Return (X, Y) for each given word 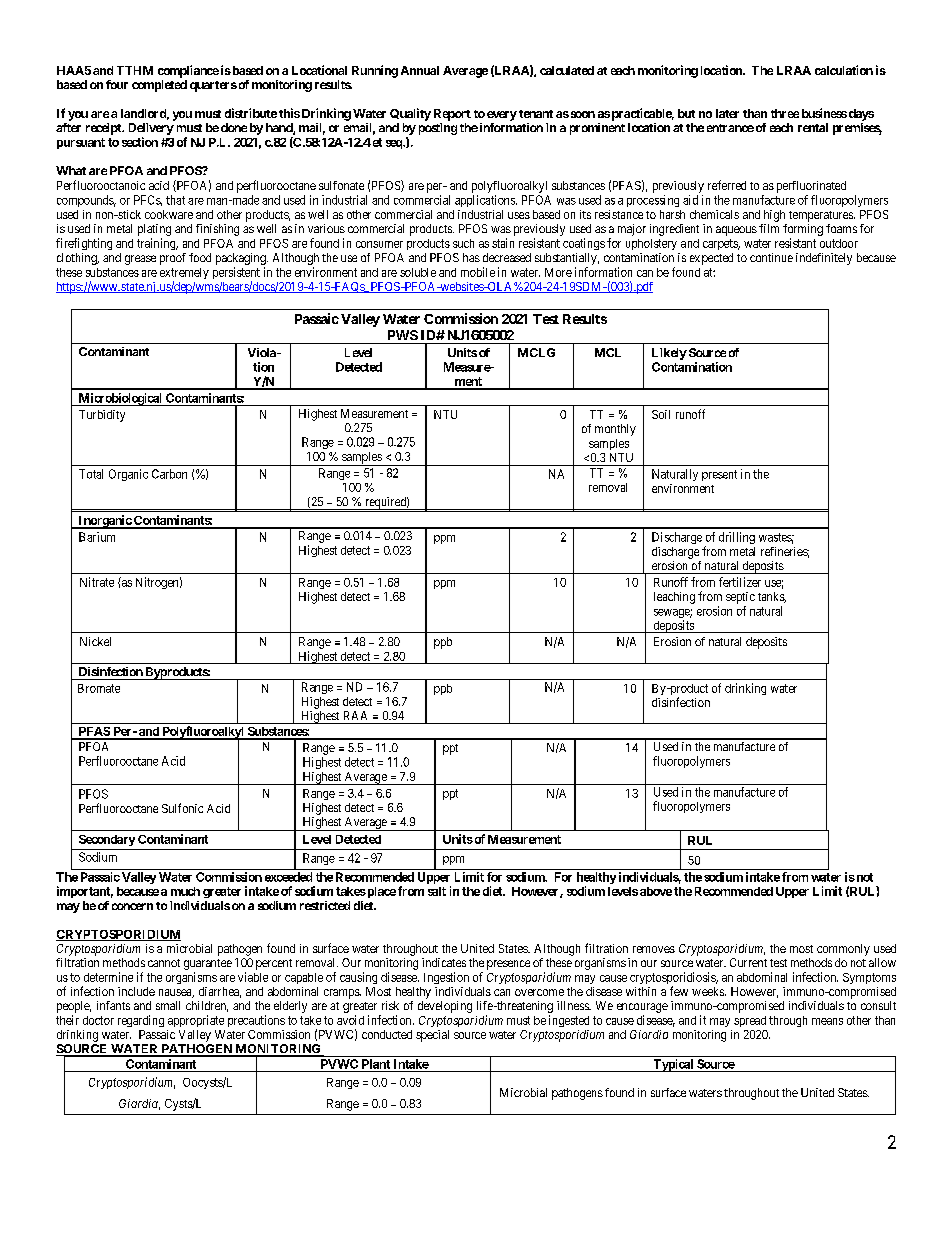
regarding (141, 1021)
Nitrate (97, 582)
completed (159, 86)
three (785, 113)
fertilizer (740, 582)
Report (452, 115)
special (432, 1036)
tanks (772, 597)
